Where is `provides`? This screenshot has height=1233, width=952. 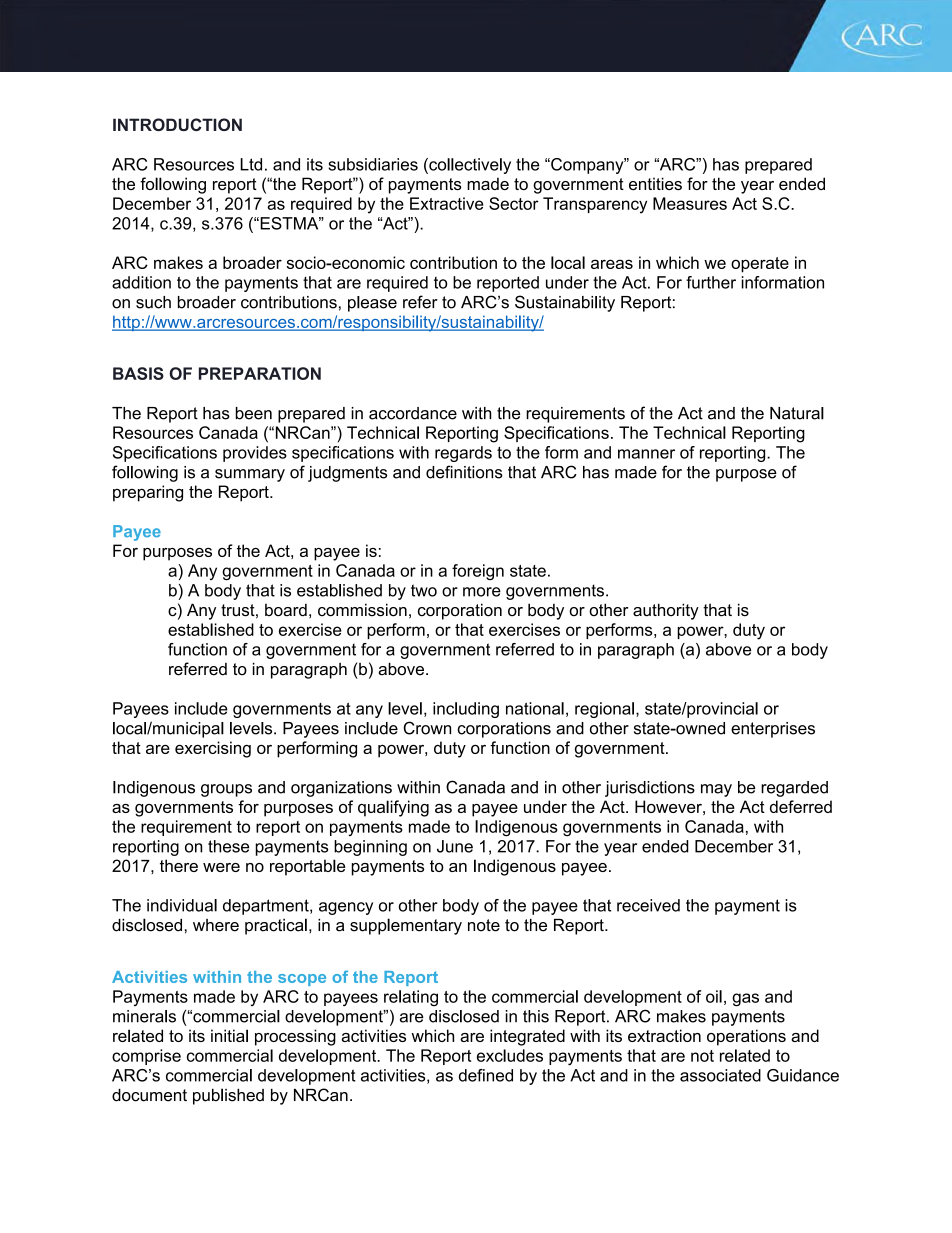 provides is located at coordinates (255, 454).
